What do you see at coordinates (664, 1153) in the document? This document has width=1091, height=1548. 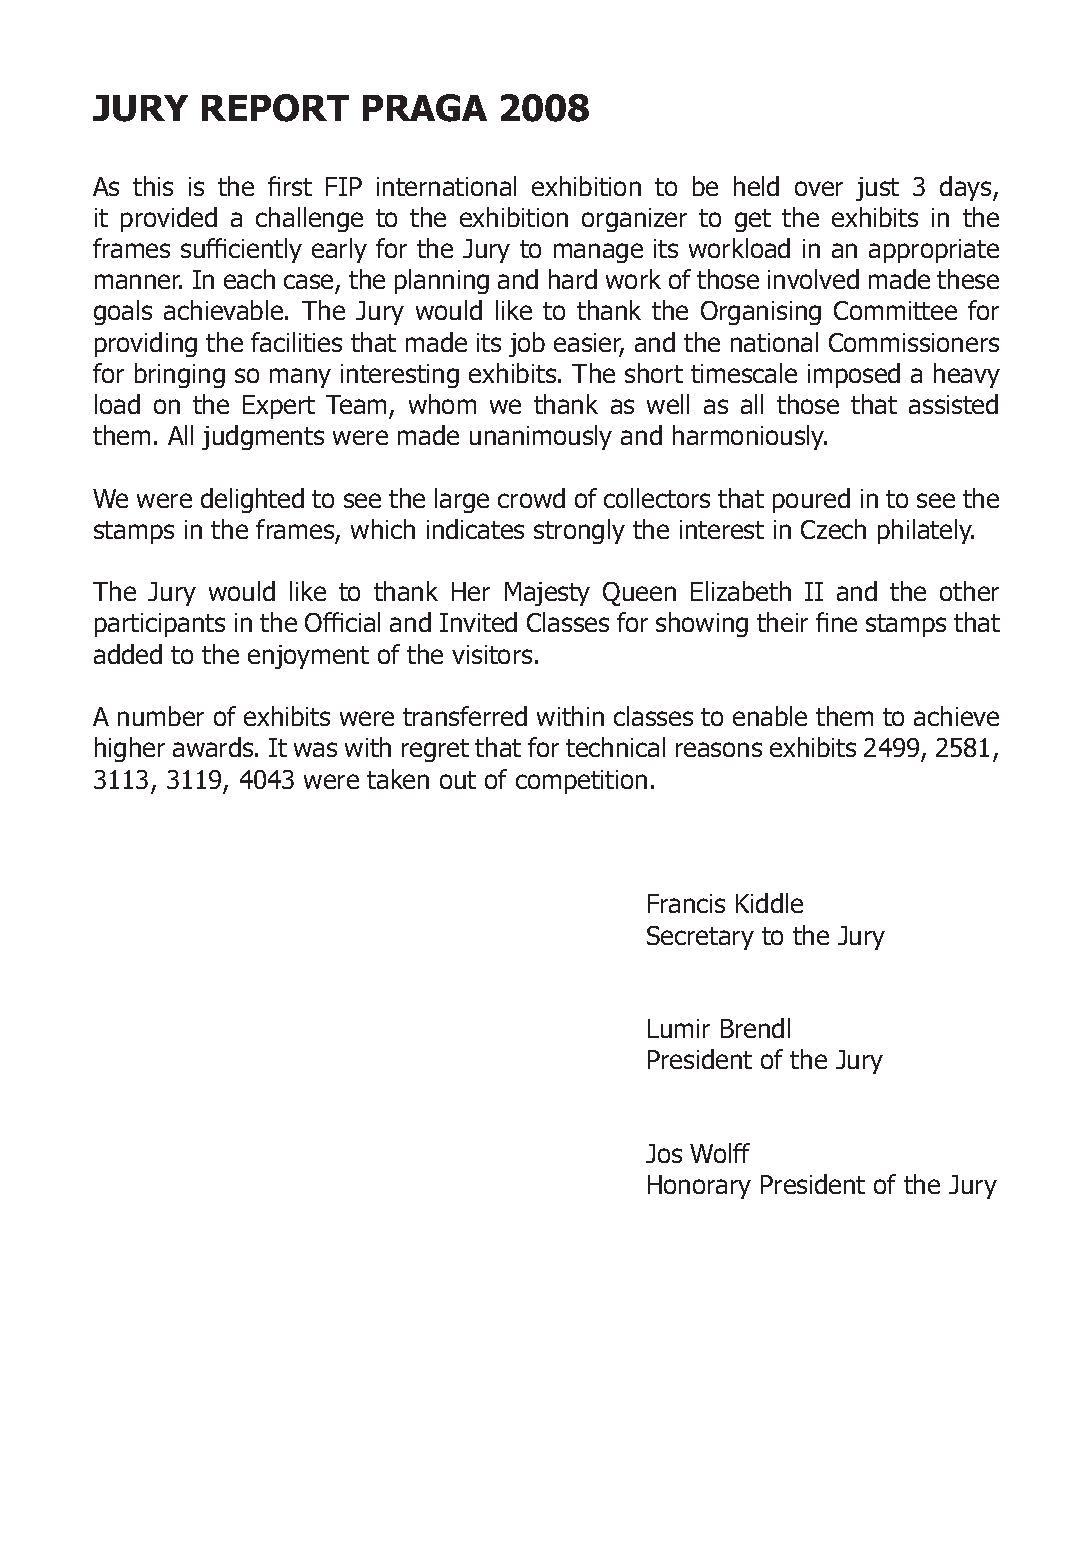 I see `Jos` at bounding box center [664, 1153].
